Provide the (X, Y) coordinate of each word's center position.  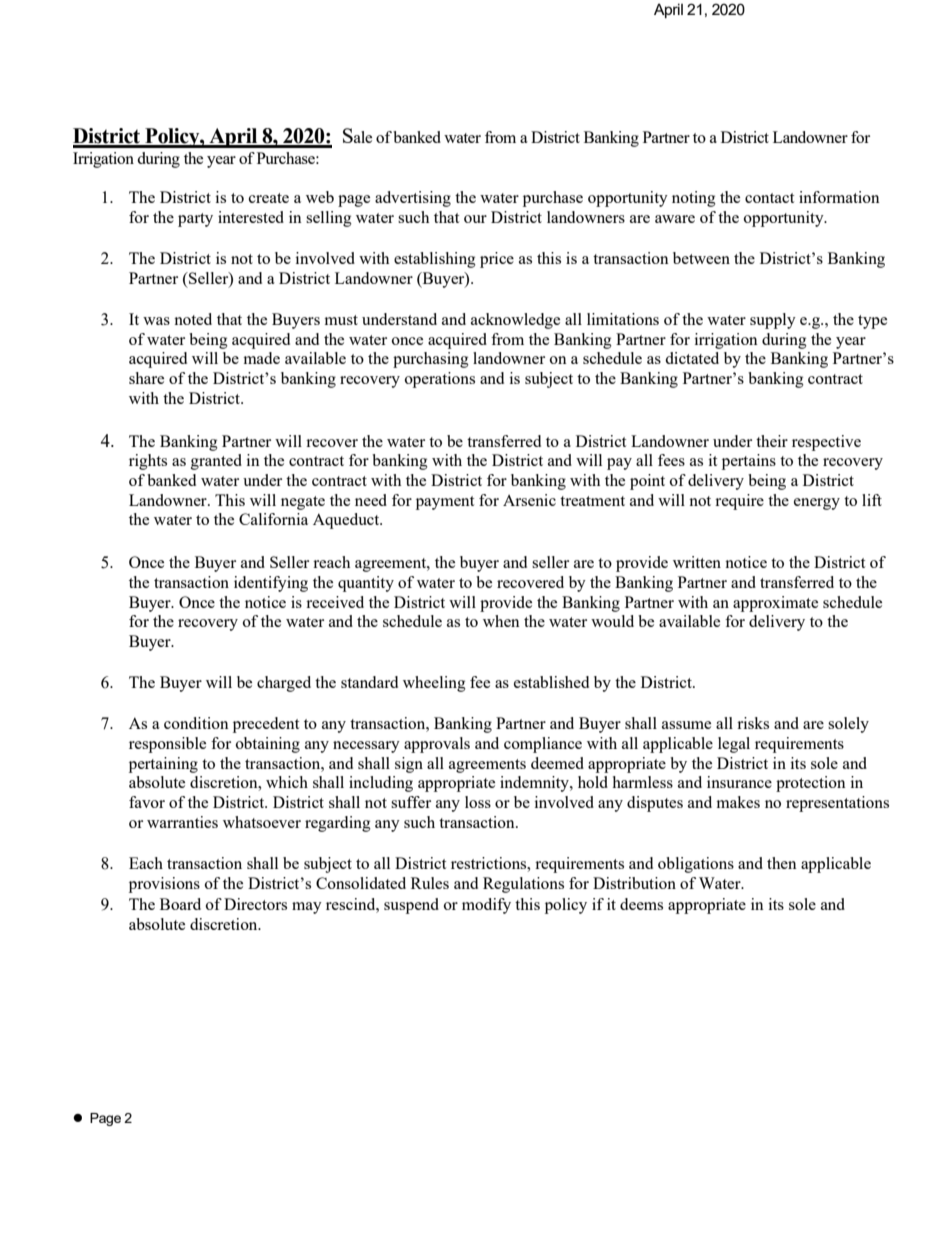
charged (284, 684)
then (782, 863)
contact (769, 198)
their (772, 441)
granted (216, 462)
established (551, 682)
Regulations (523, 885)
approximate (775, 604)
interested (251, 217)
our (475, 219)
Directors (255, 904)
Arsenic (529, 500)
